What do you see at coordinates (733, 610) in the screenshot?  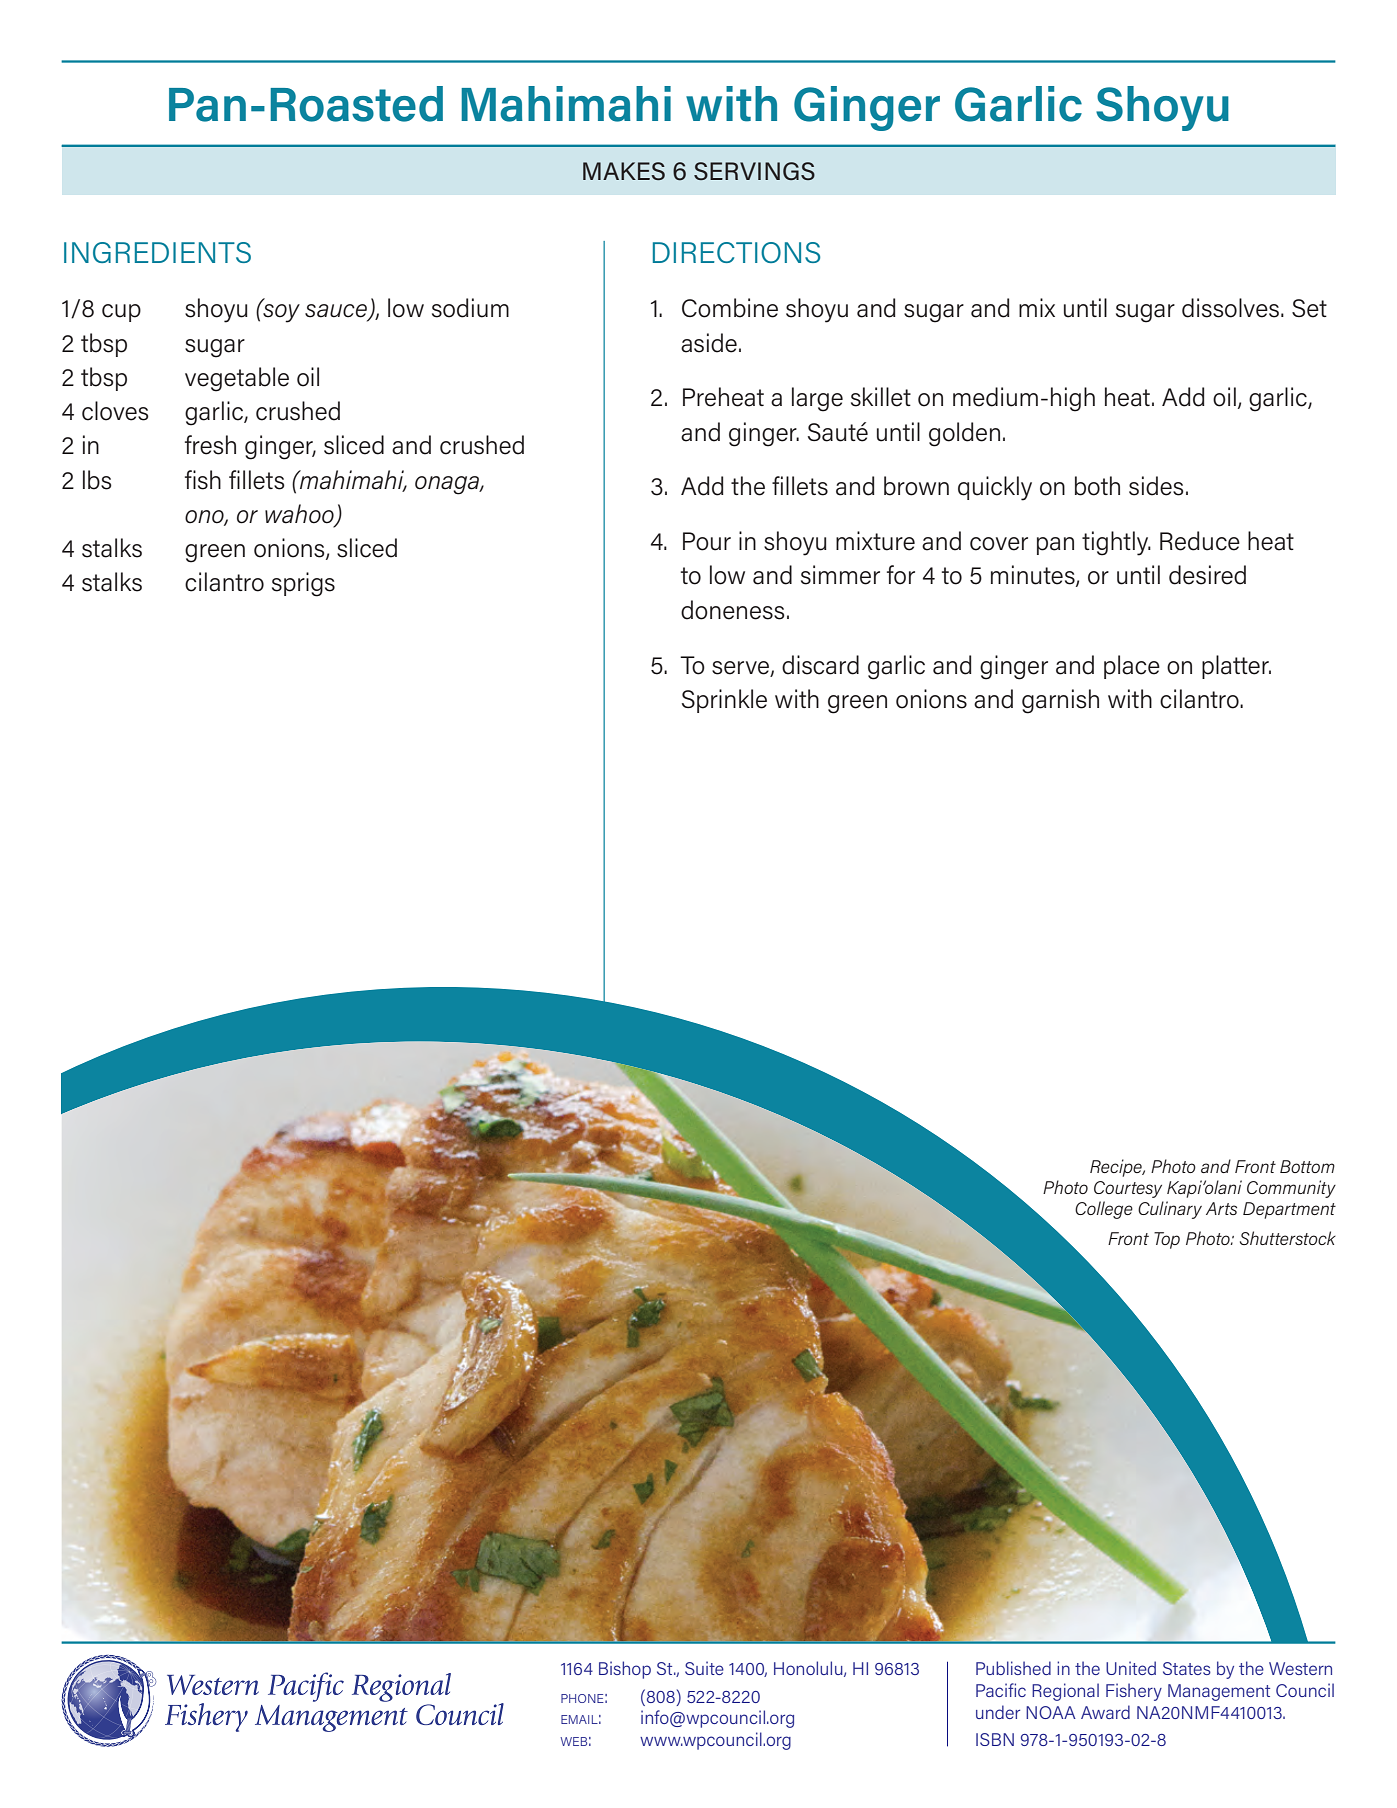 I see `doneness` at bounding box center [733, 610].
